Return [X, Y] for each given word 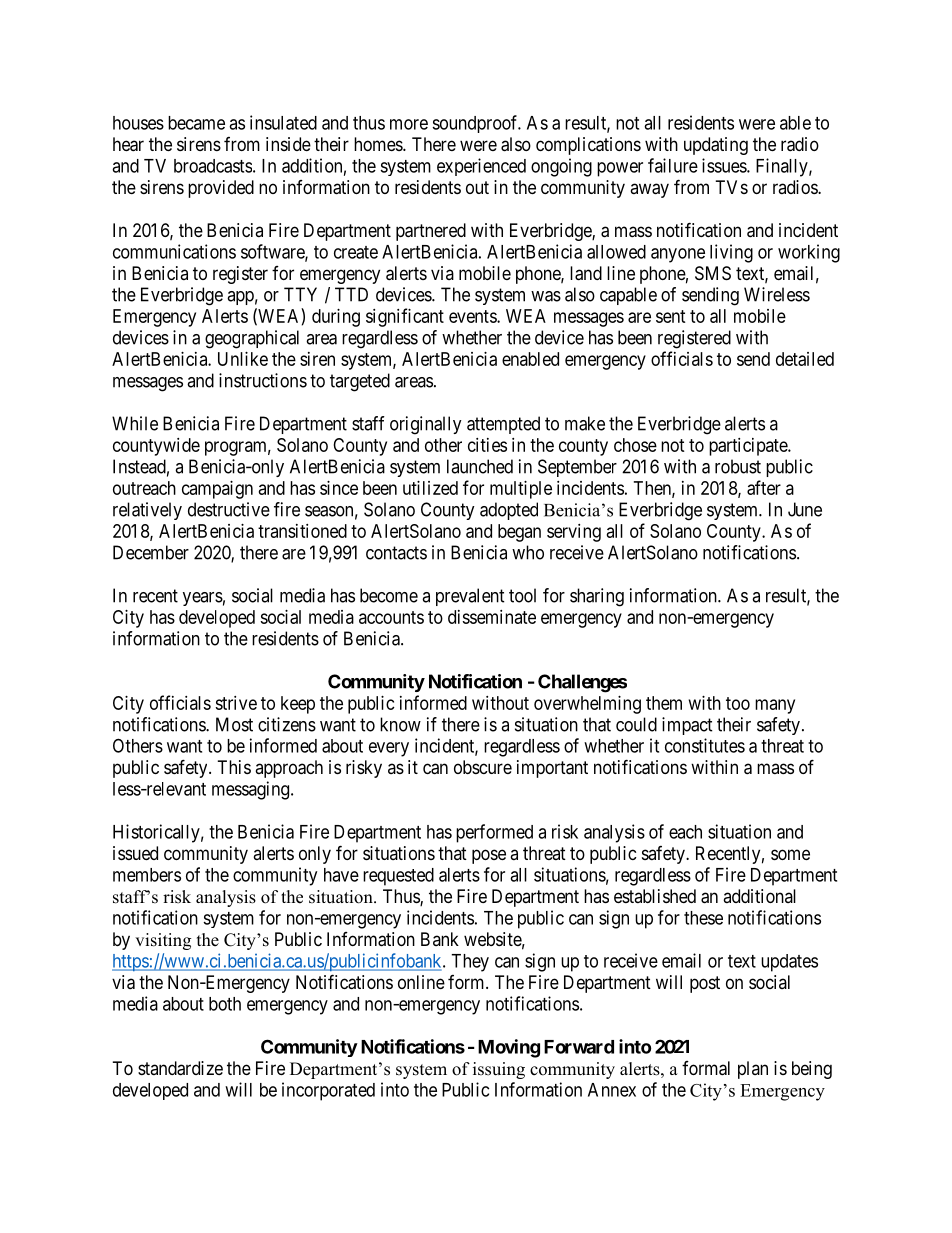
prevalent [470, 597]
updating [716, 146]
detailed [805, 359]
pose [489, 856]
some [790, 854]
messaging [252, 790]
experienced [481, 167]
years [203, 599]
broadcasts [213, 166]
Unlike [243, 359]
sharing [597, 597]
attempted [503, 425]
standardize [180, 1068]
